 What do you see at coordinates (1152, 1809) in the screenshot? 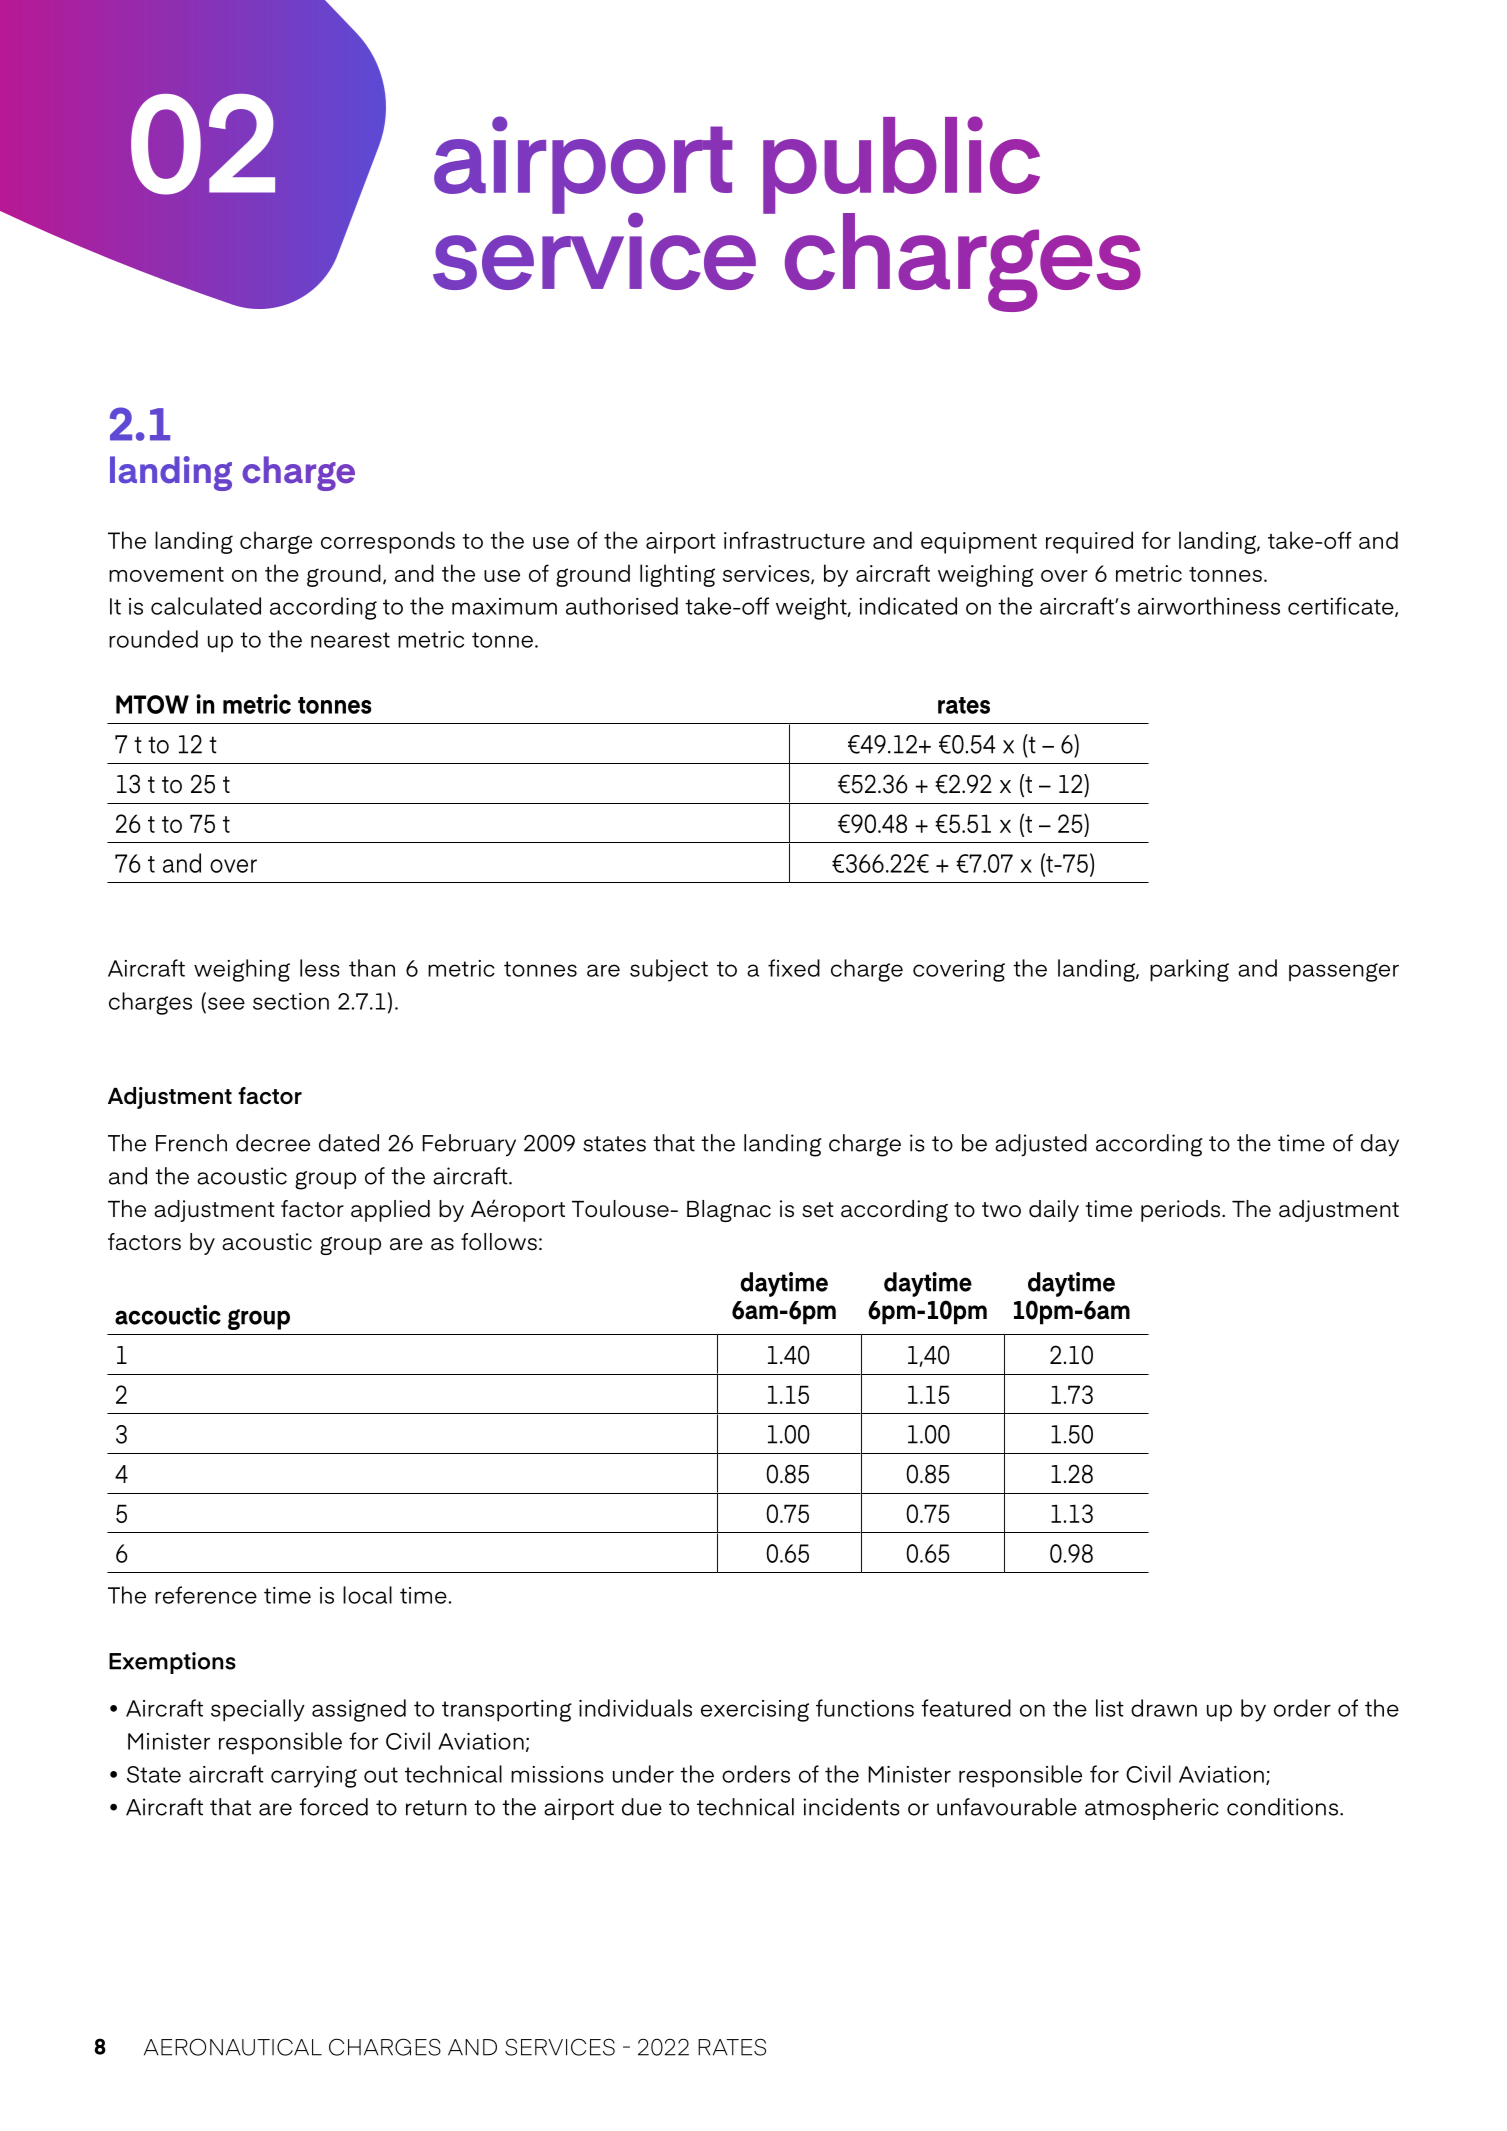
I see `atmospheric` at bounding box center [1152, 1809].
